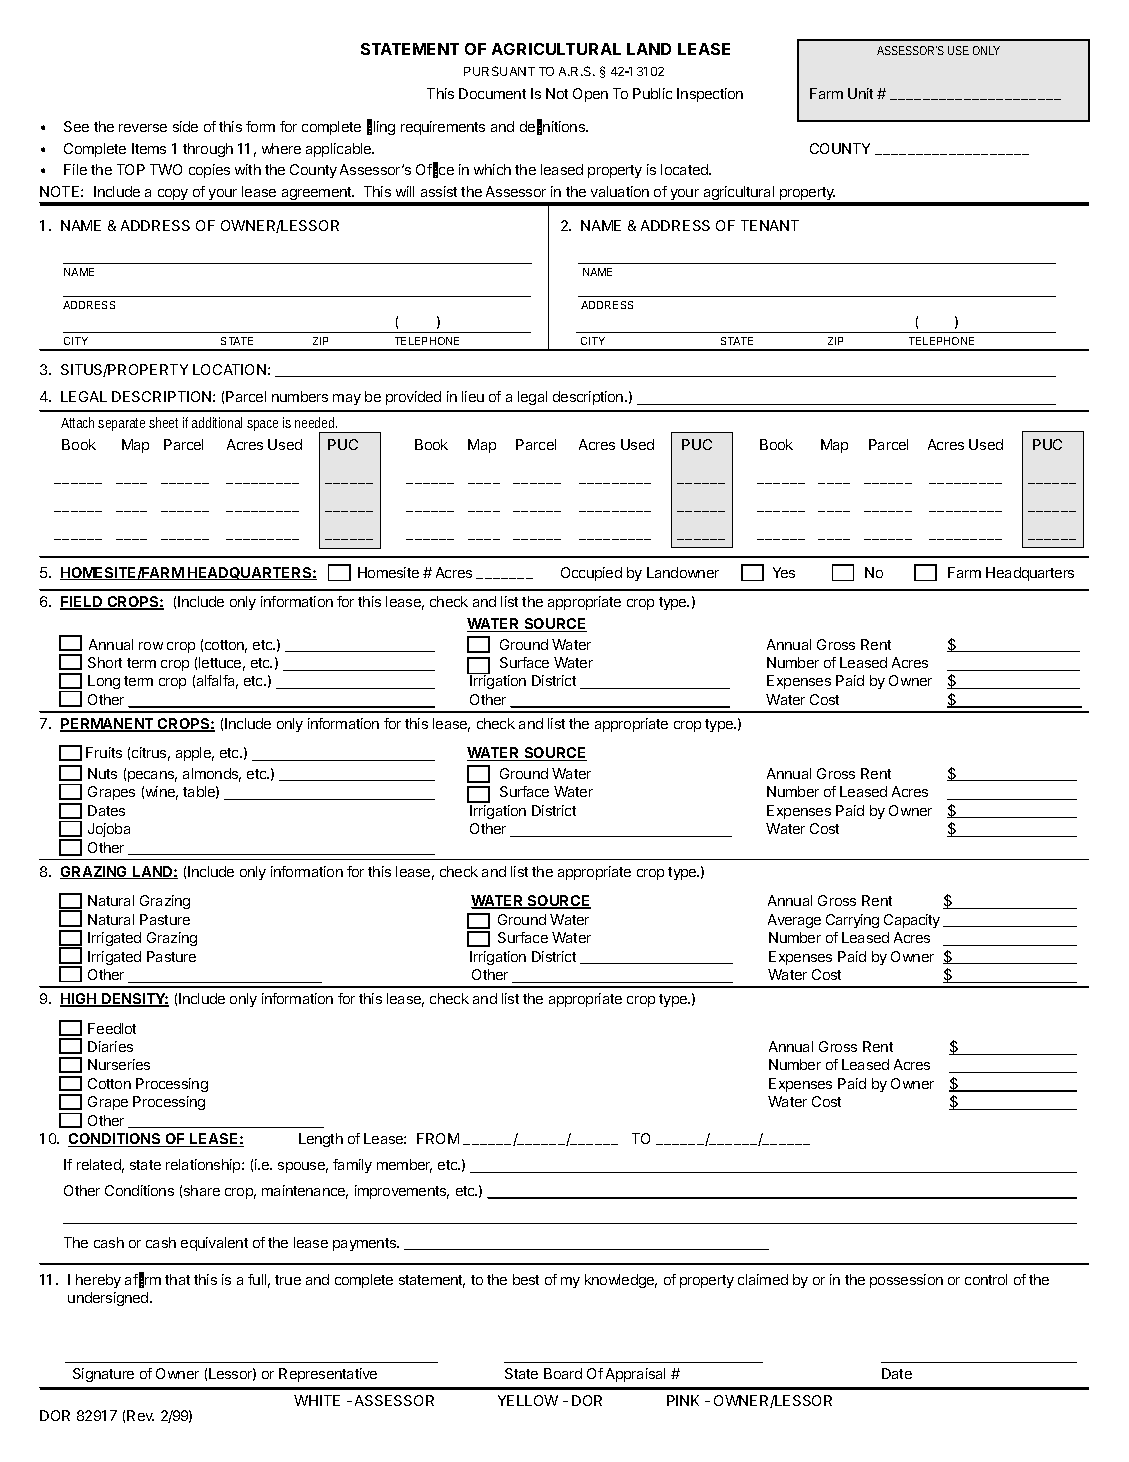 This screenshot has width=1129, height=1462. What do you see at coordinates (185, 126) in the screenshot?
I see `side` at bounding box center [185, 126].
